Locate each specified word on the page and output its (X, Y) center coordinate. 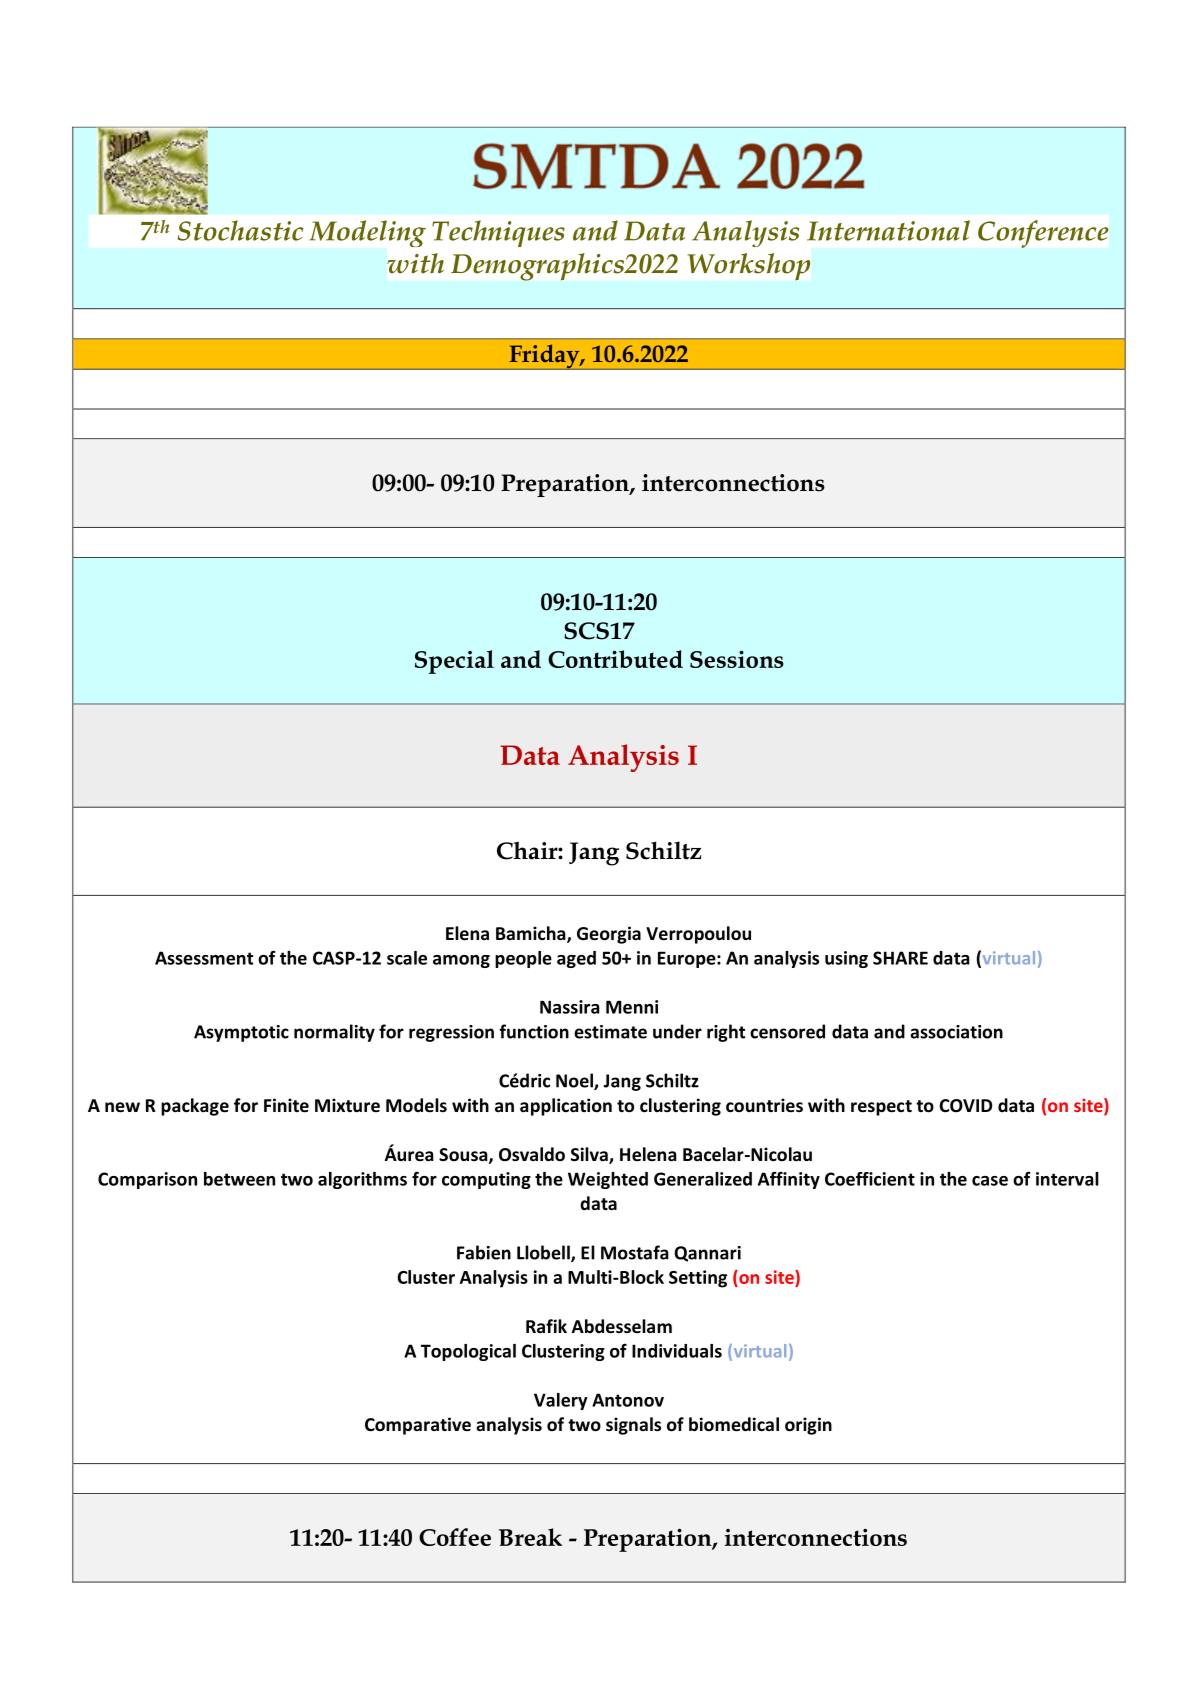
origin (808, 1426)
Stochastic (240, 230)
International (888, 230)
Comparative (418, 1426)
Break (530, 1537)
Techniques (498, 233)
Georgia (609, 935)
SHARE (900, 958)
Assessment (204, 958)
